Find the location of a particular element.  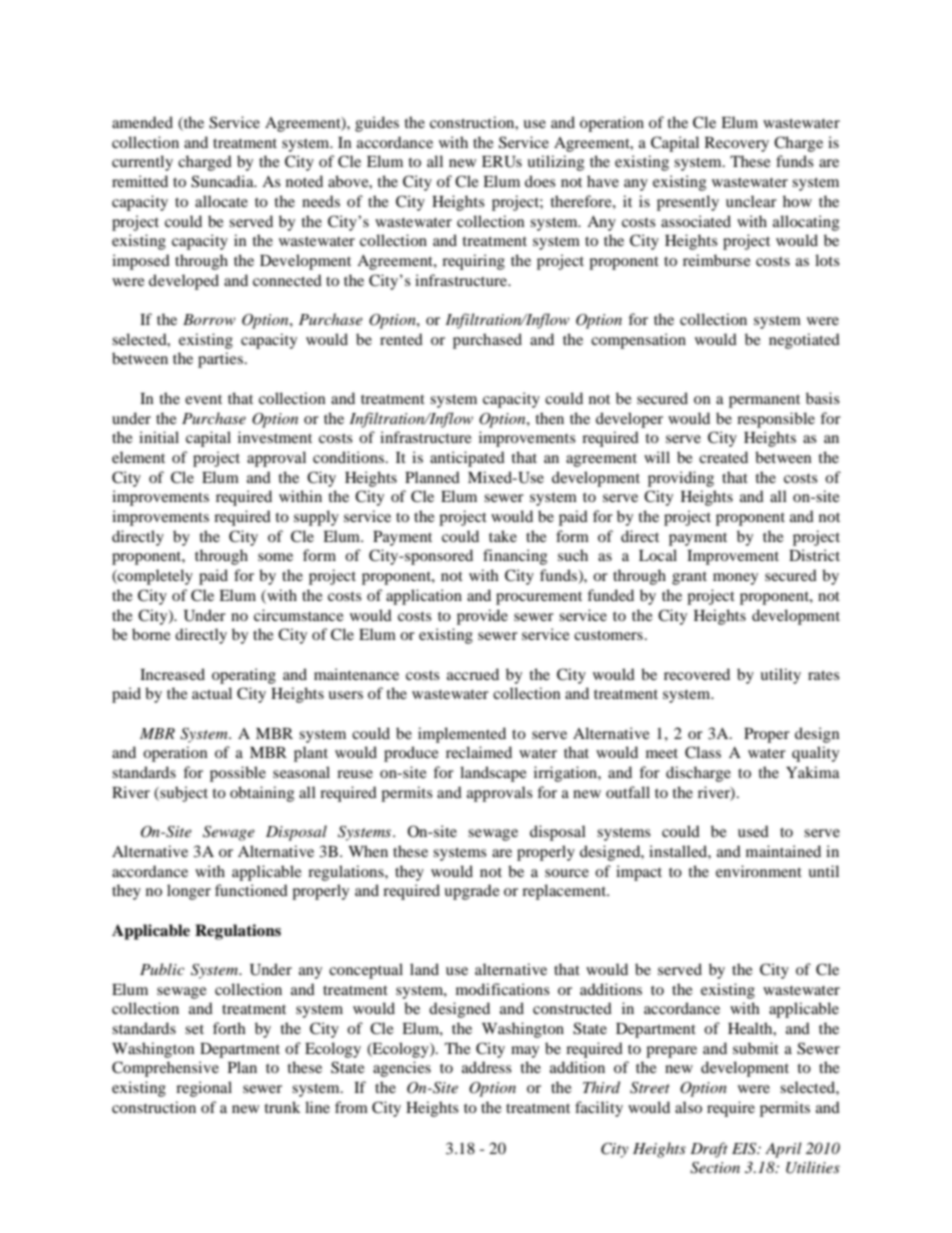

address is located at coordinates (487, 1067).
